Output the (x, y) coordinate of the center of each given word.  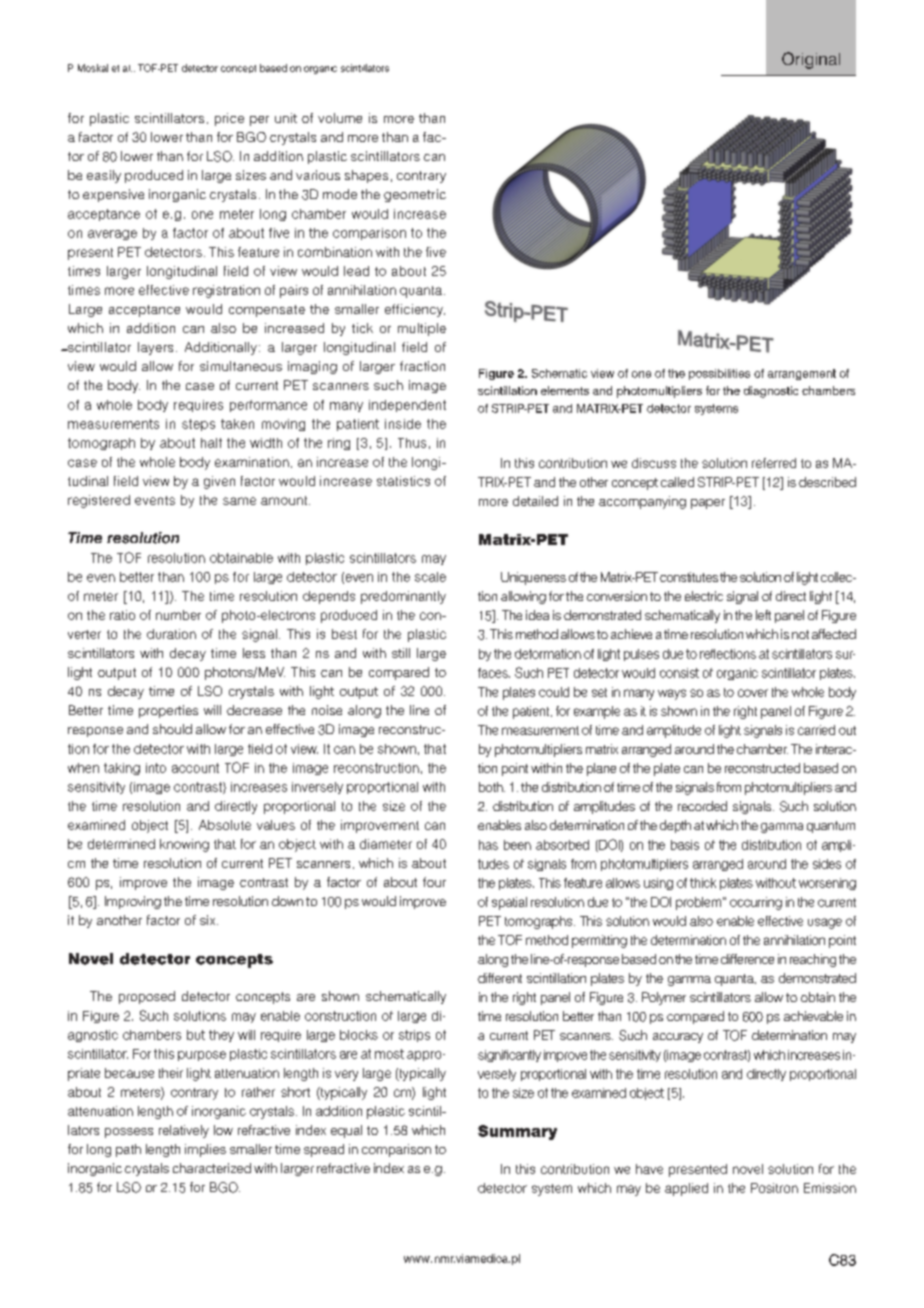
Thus (412, 443)
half (211, 443)
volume (340, 118)
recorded (702, 806)
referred (774, 463)
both (492, 787)
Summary (517, 1132)
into (156, 768)
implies (205, 1150)
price (229, 119)
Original (811, 60)
